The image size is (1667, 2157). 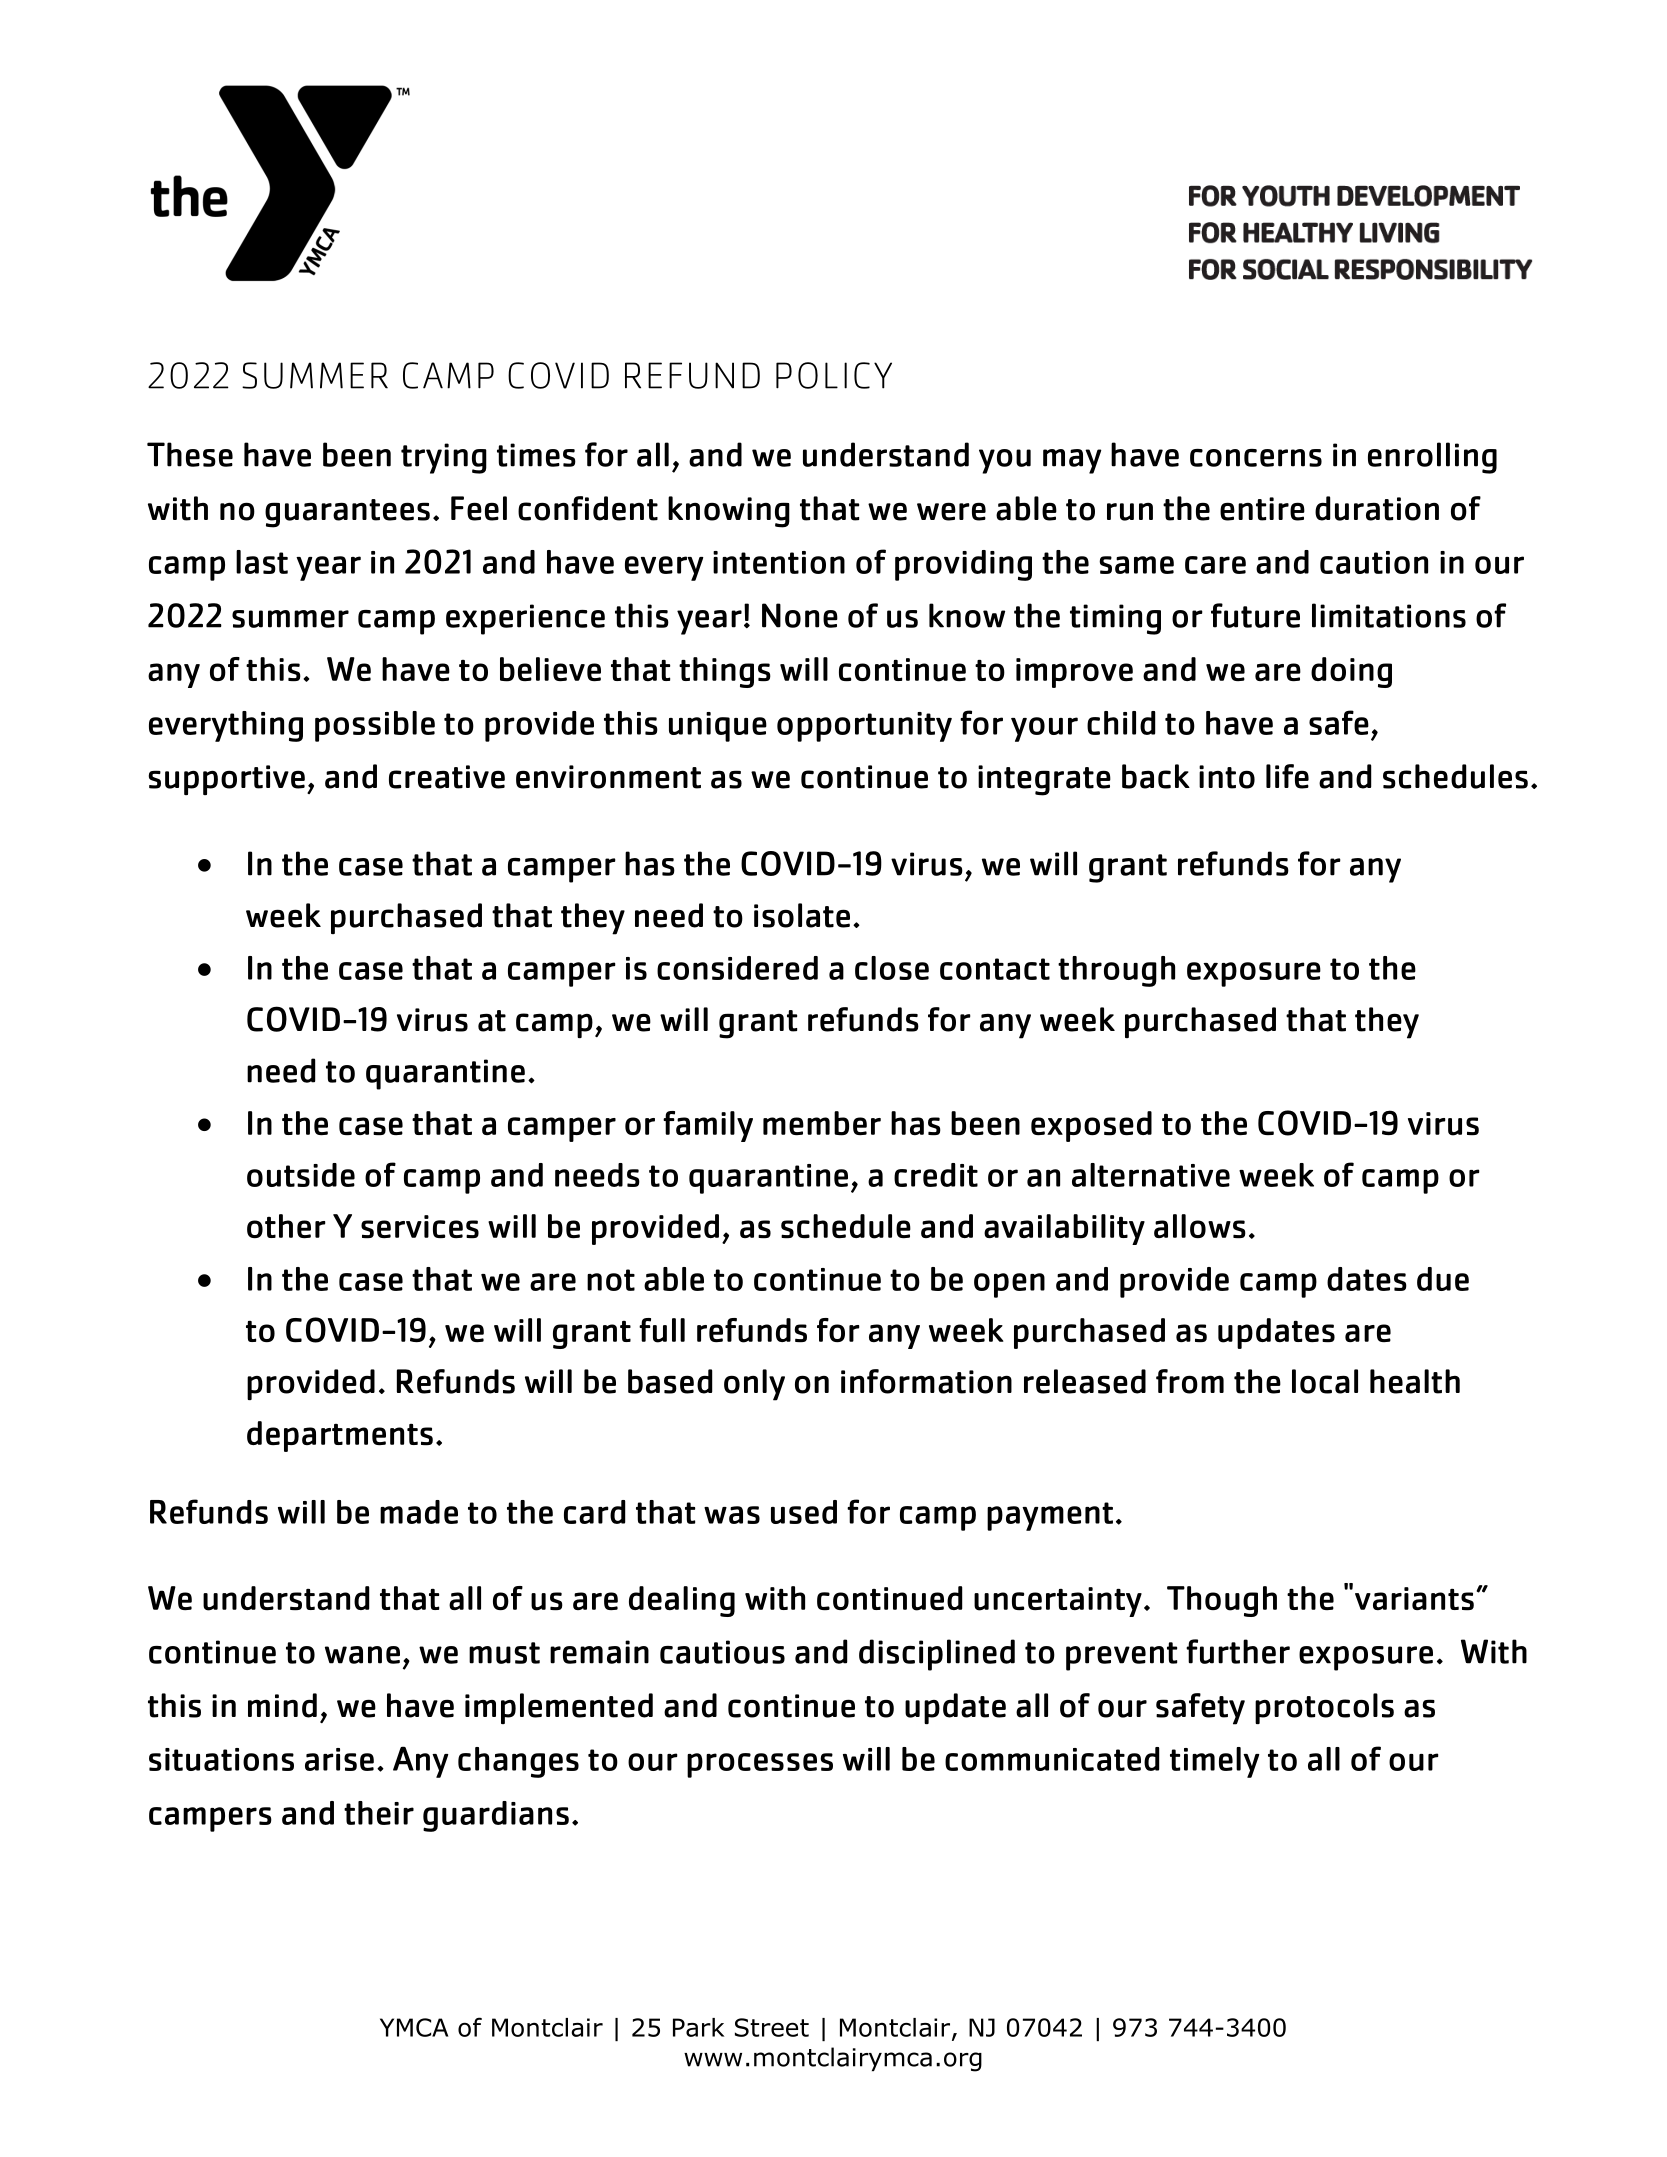 I want to click on departments, so click(x=340, y=1436).
